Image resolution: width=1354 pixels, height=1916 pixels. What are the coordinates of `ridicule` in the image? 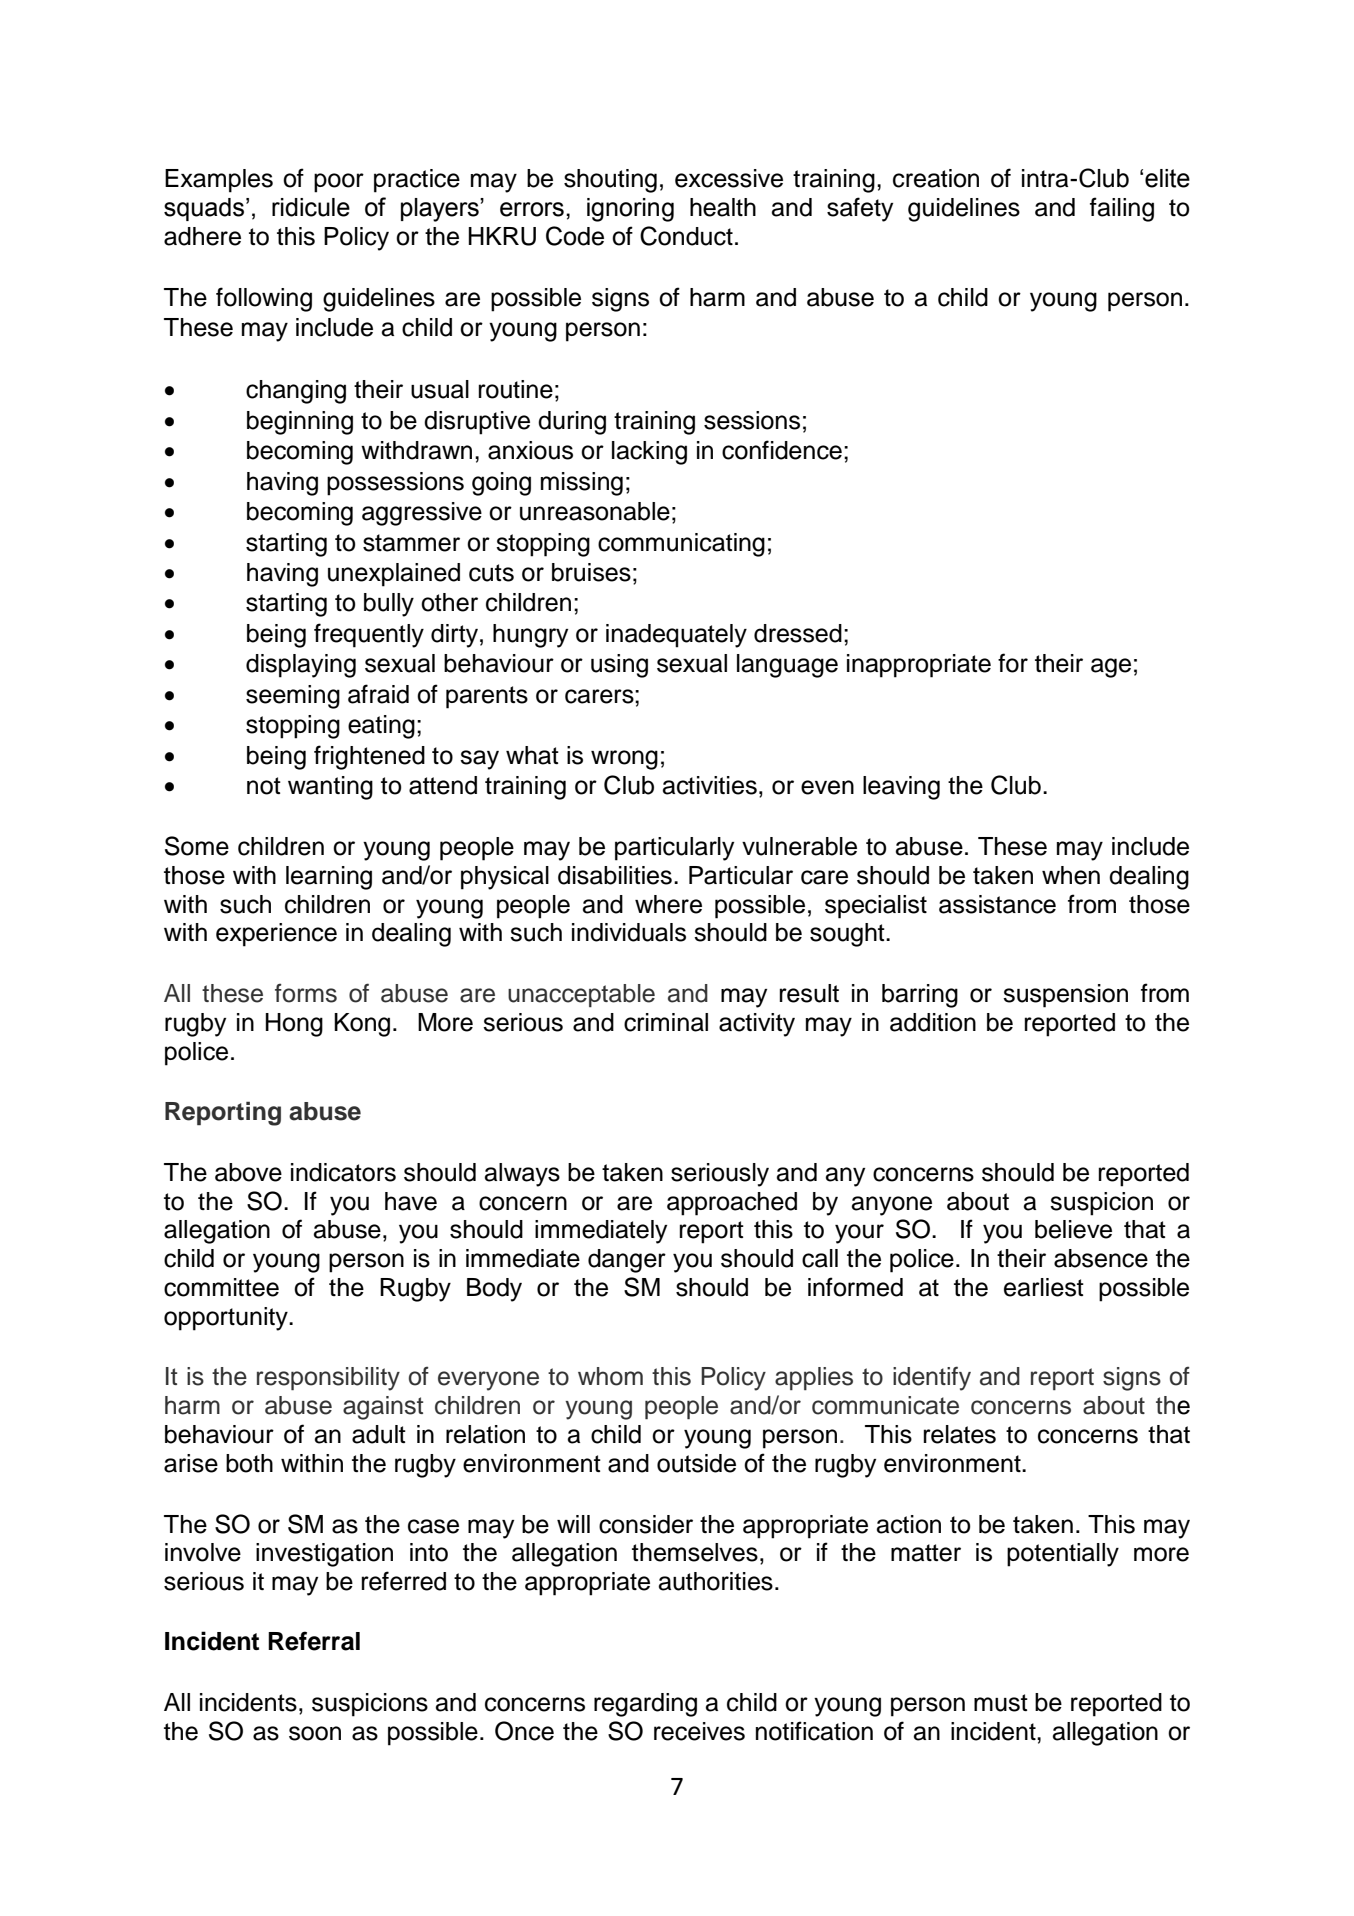 It's located at (311, 207).
